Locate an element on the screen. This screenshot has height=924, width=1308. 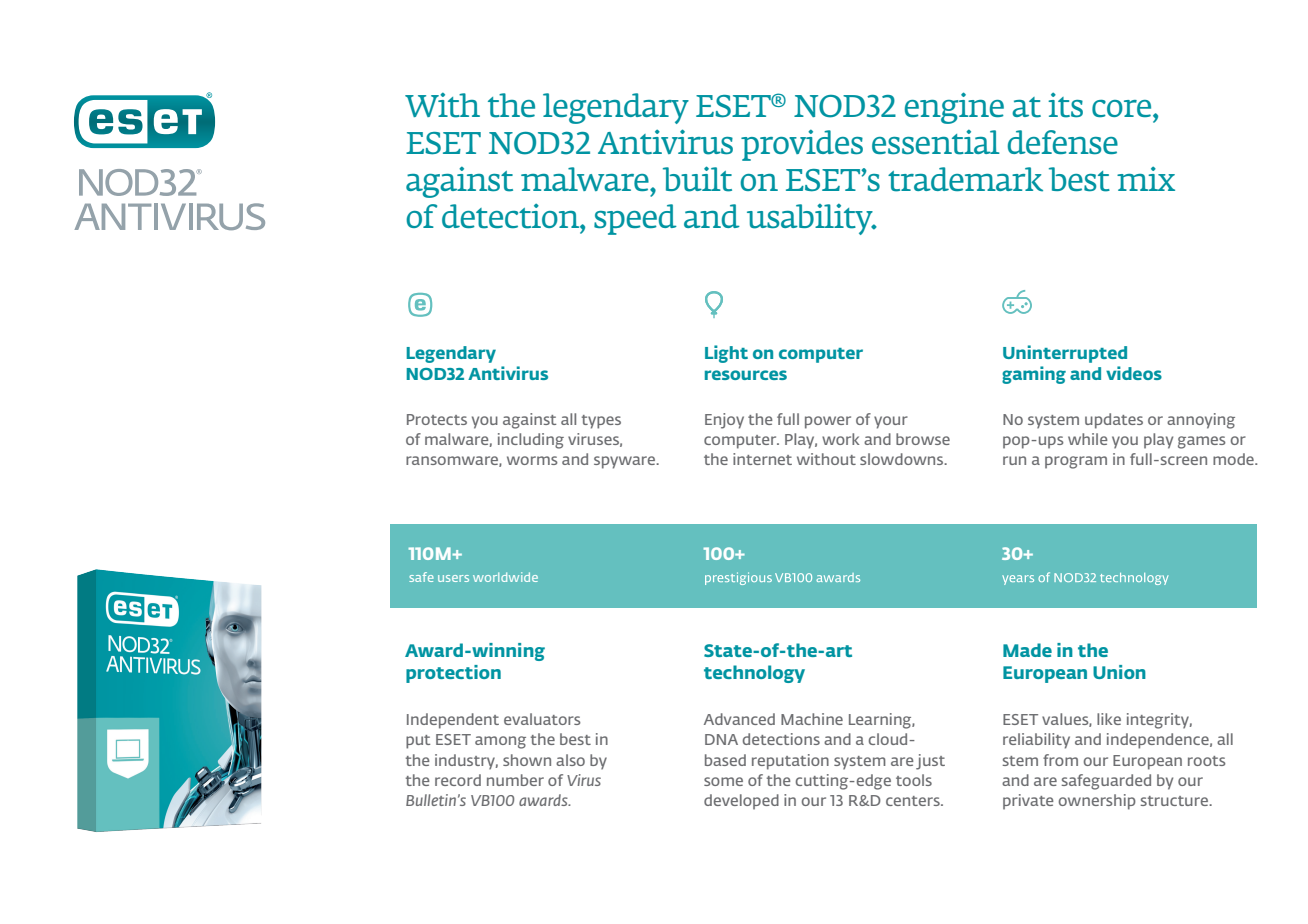
videos is located at coordinates (1134, 373).
